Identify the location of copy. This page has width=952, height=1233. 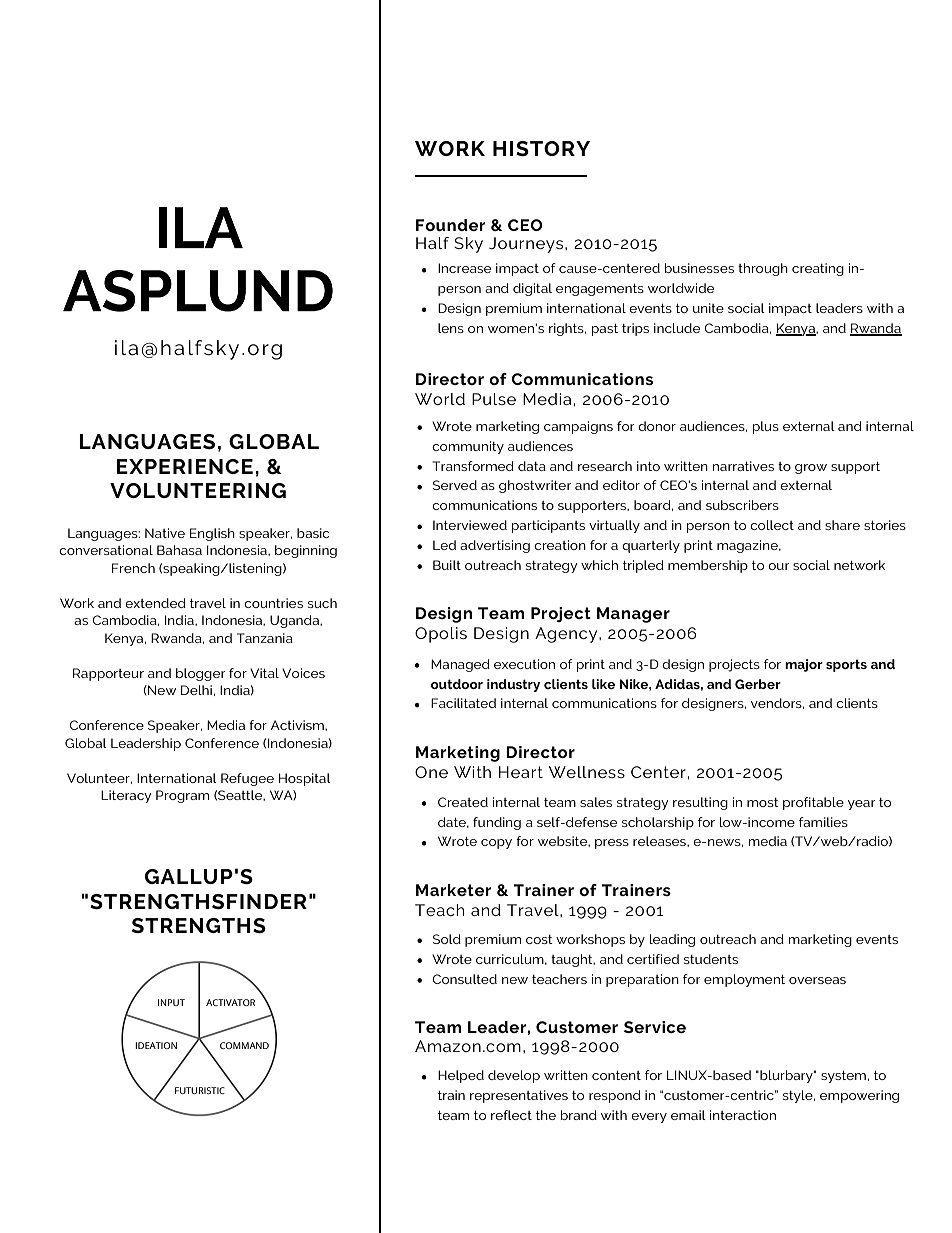
(496, 844).
